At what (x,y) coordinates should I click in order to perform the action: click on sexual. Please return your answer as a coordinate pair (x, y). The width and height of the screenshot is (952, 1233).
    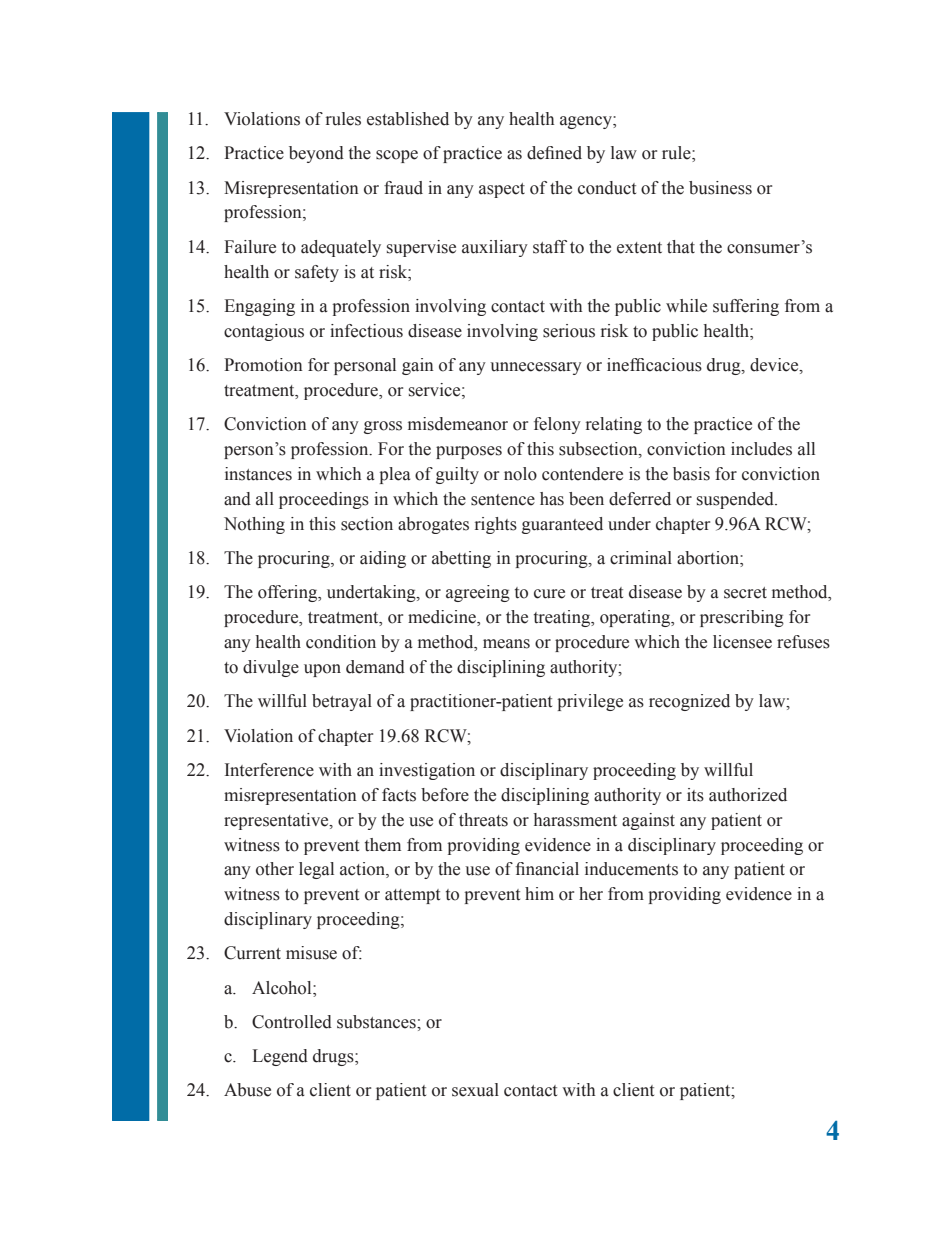
    Looking at the image, I should click on (475, 1090).
